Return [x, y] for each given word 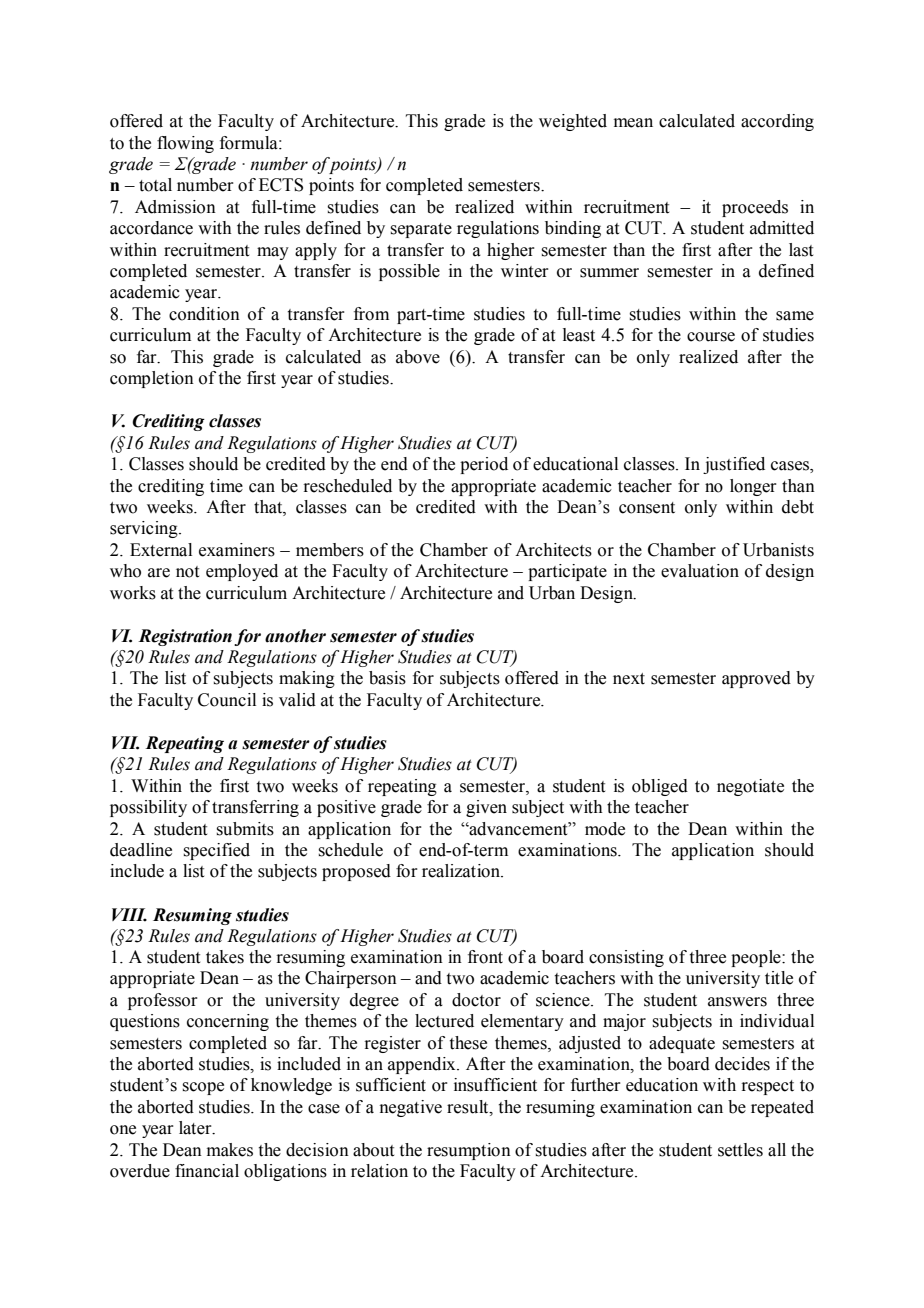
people [757, 958]
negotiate [750, 787]
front [485, 957]
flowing [185, 144]
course [711, 337]
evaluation [700, 571]
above [418, 357]
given [486, 808]
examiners [237, 550]
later [196, 1128]
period [484, 465]
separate [421, 230]
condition [204, 314]
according [777, 122]
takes [225, 957]
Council [227, 700]
